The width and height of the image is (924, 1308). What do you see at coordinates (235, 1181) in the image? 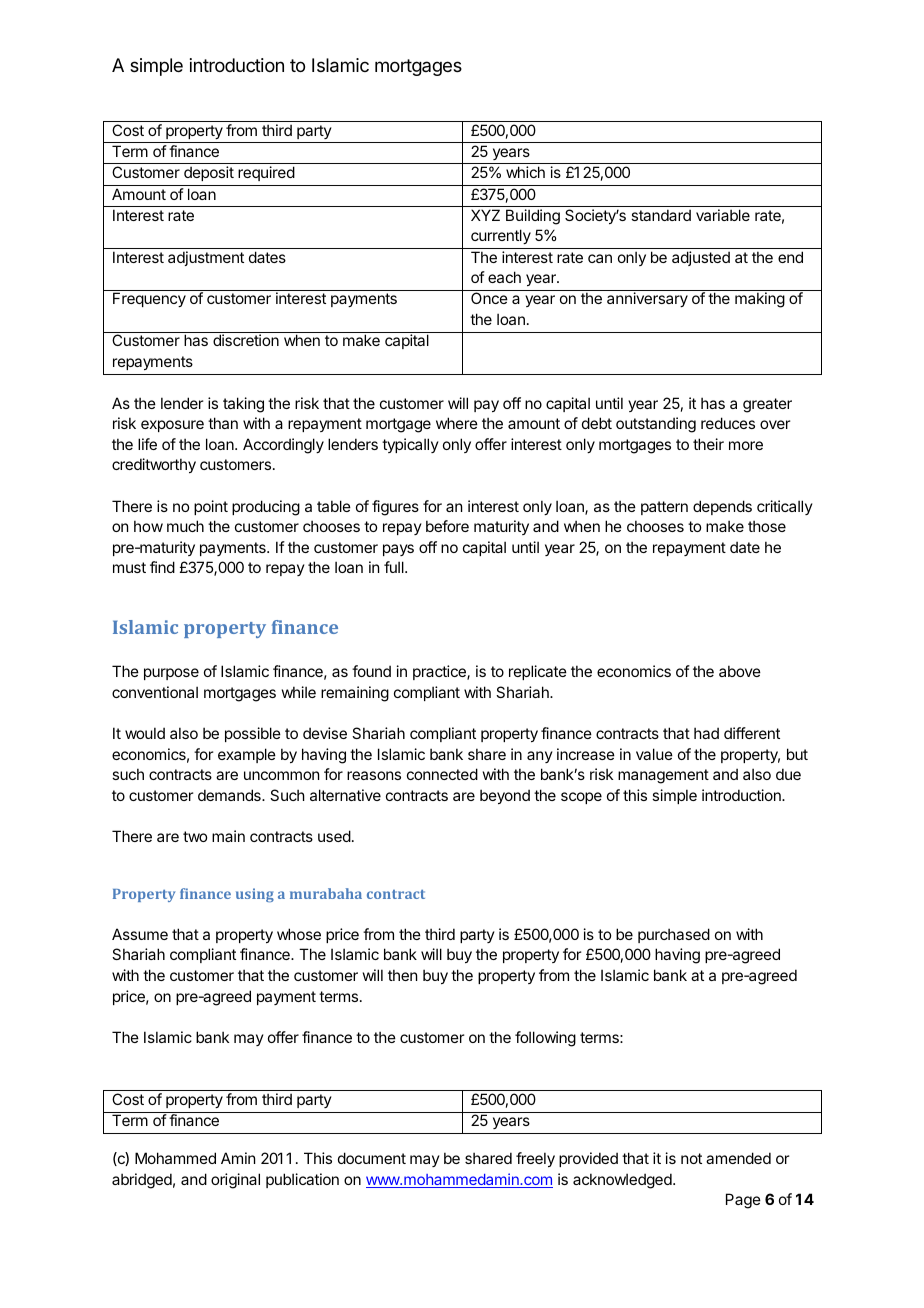
I see `original` at bounding box center [235, 1181].
